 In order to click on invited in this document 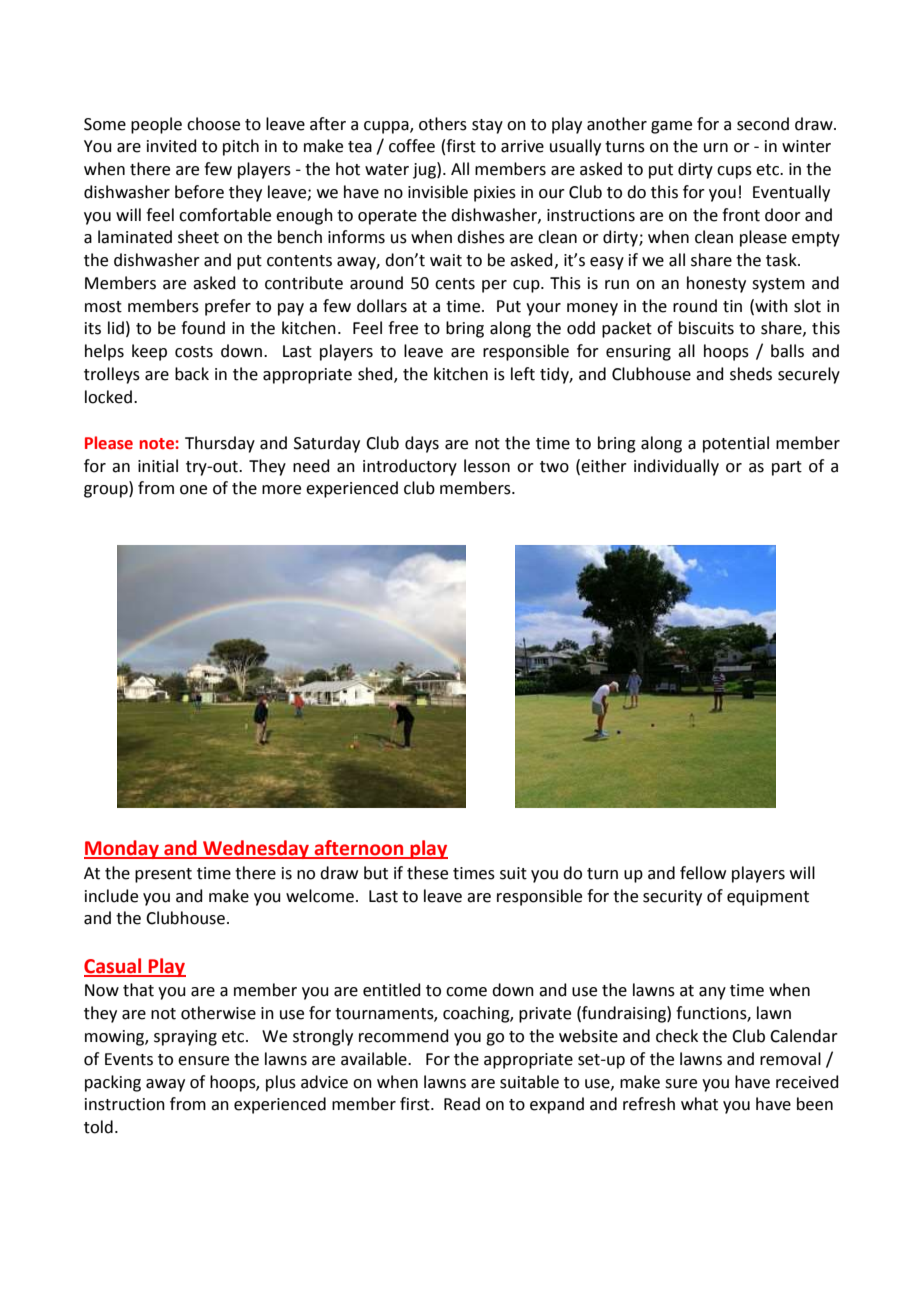, I will do `click(172, 146)`.
